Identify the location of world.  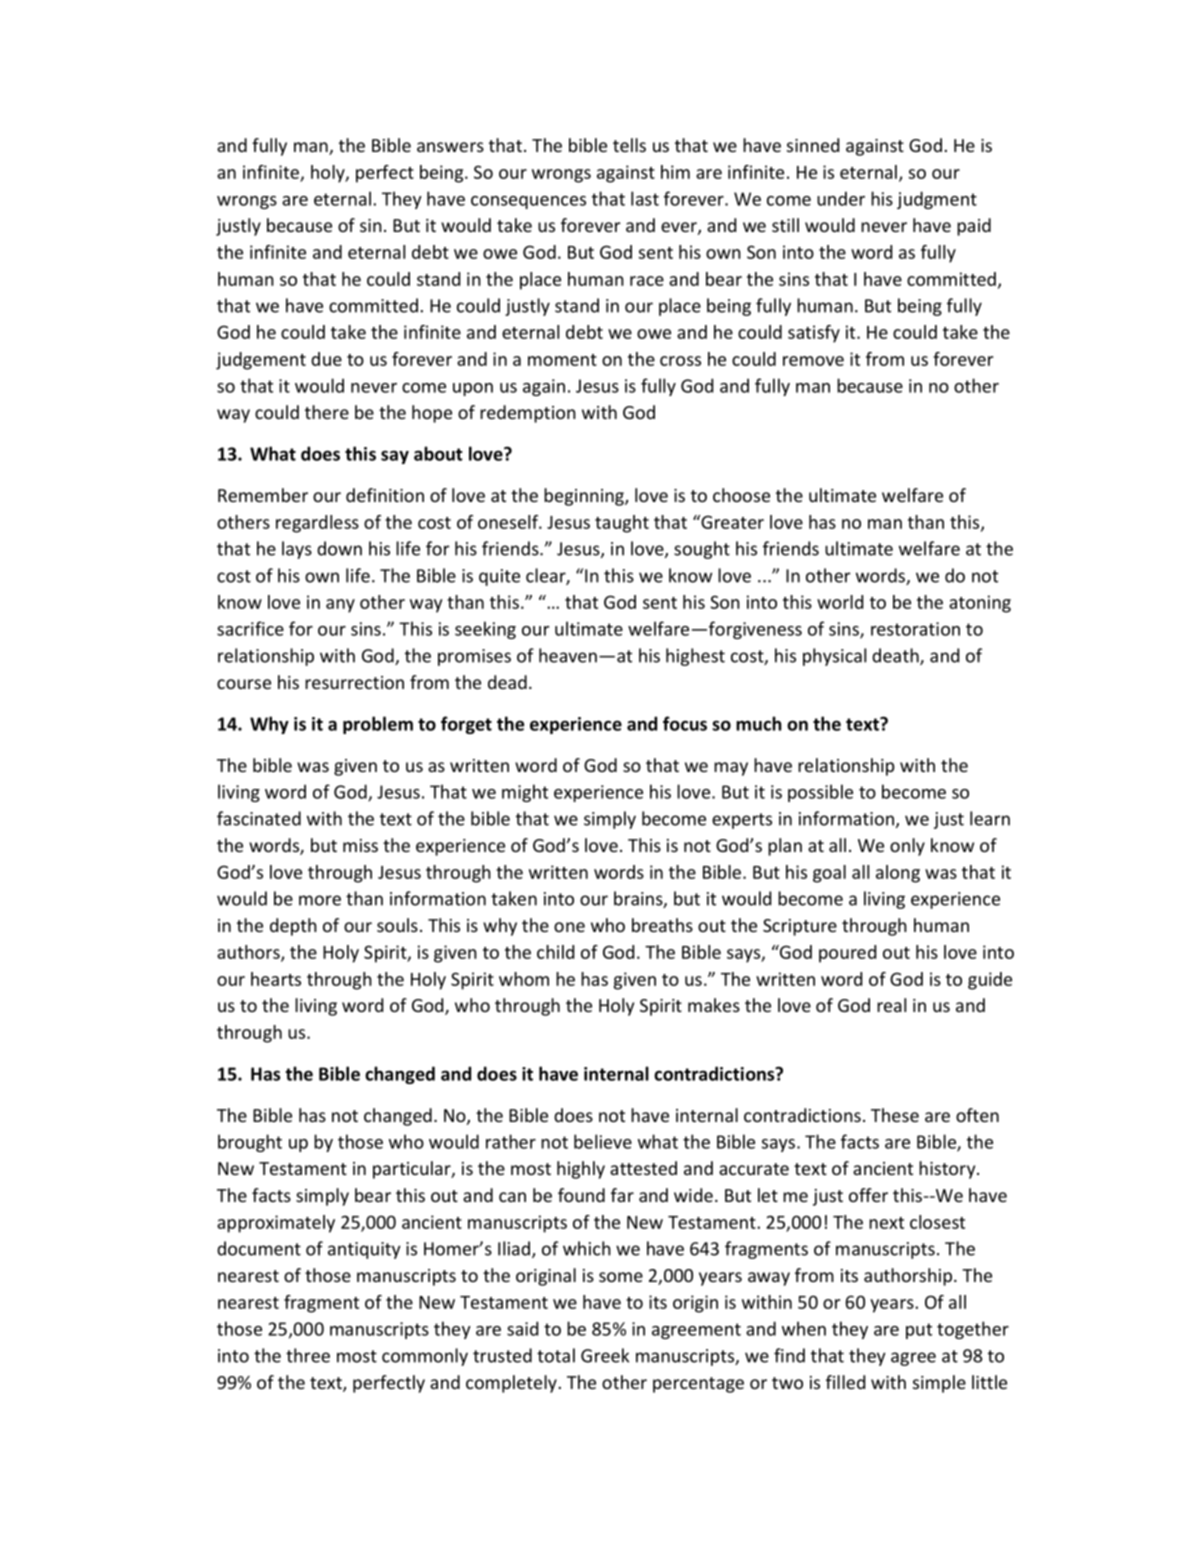
(840, 602).
